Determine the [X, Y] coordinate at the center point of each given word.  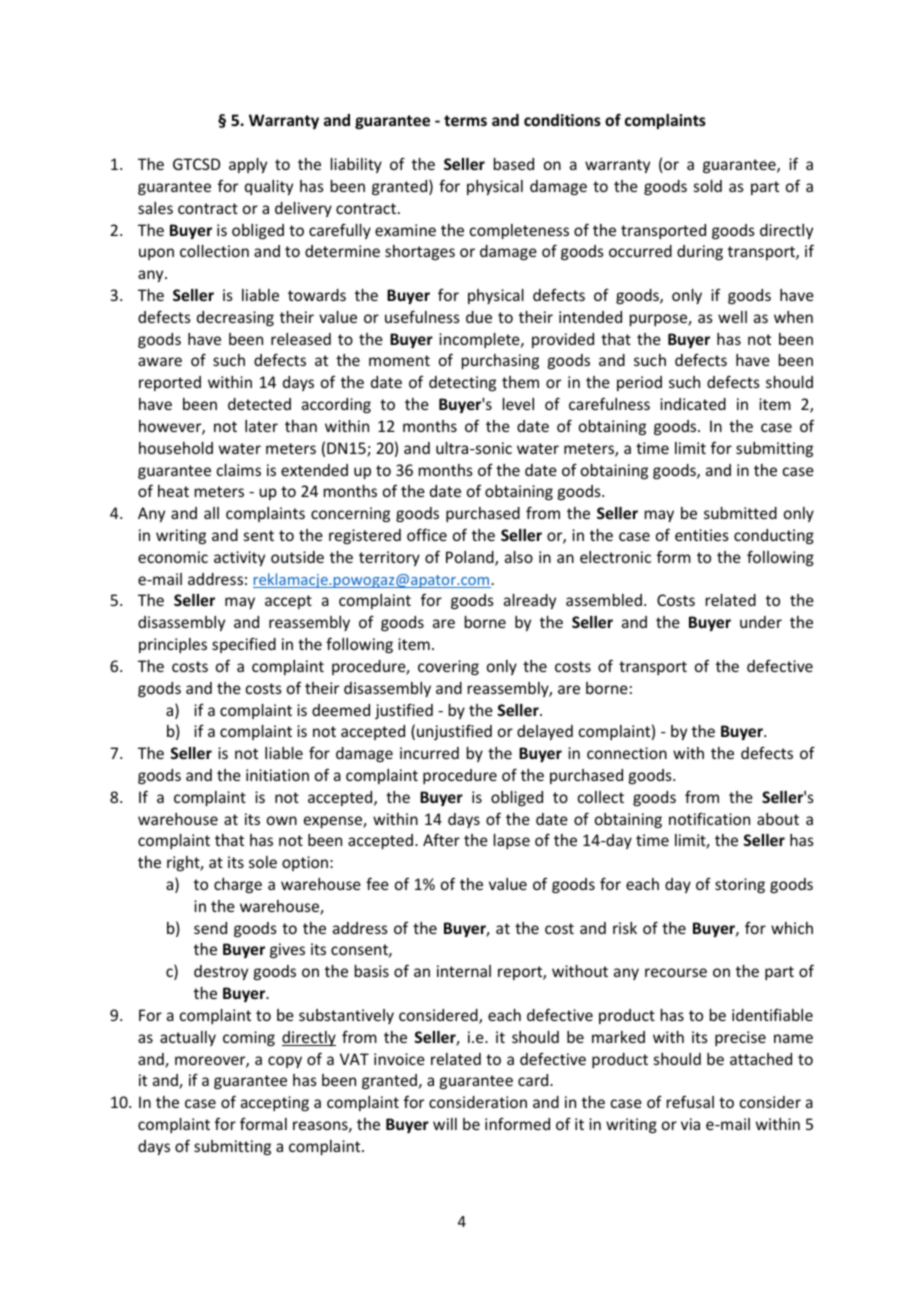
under [761, 622]
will [445, 1124]
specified [244, 645]
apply [248, 165]
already [530, 601]
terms [465, 120]
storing [740, 885]
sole [263, 862]
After [441, 839]
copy [285, 1062]
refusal [690, 1101]
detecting [462, 383]
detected [259, 404]
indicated [693, 404]
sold [708, 186]
